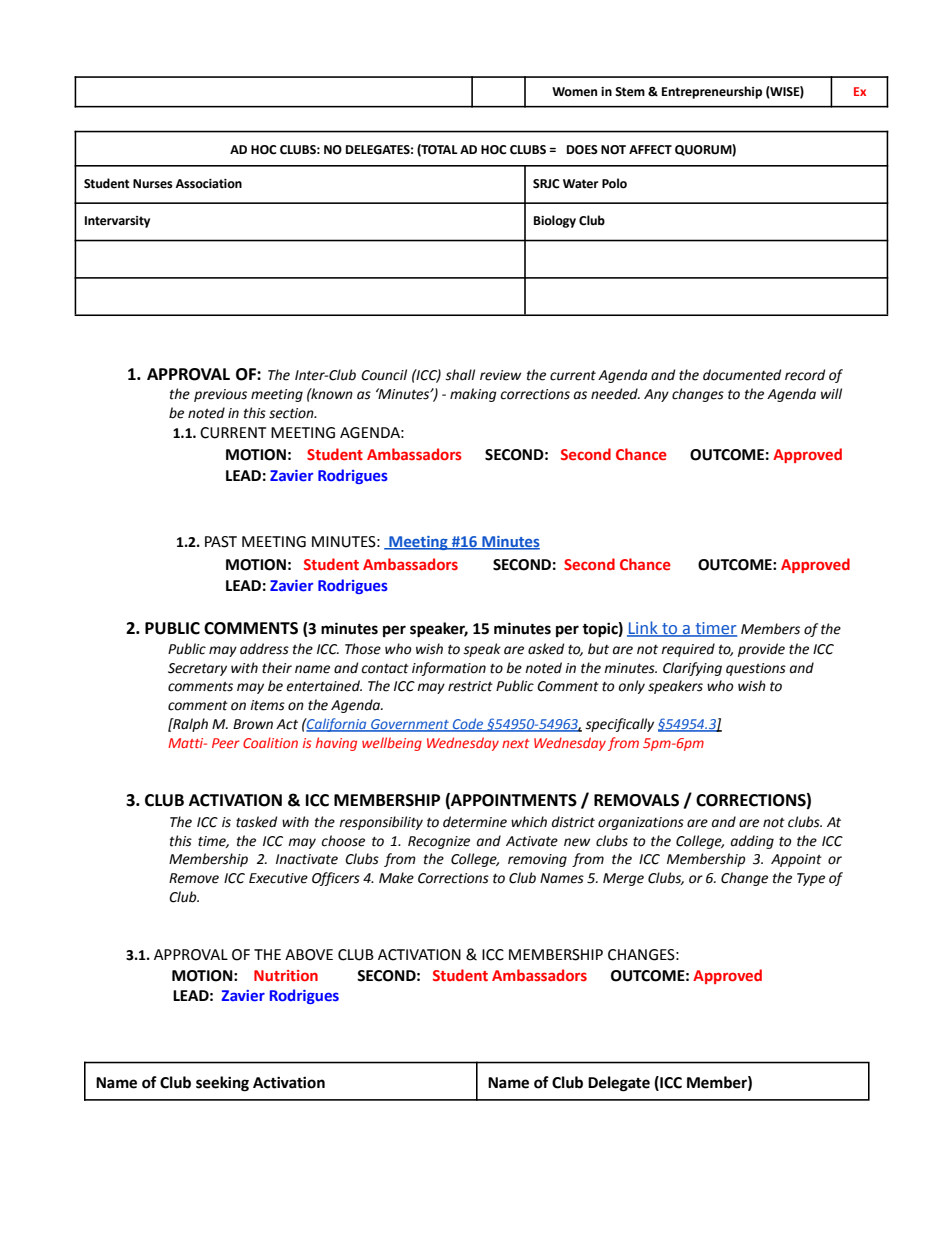 The image size is (952, 1233). Describe the element at coordinates (221, 542) in the screenshot. I see `PAST` at that location.
